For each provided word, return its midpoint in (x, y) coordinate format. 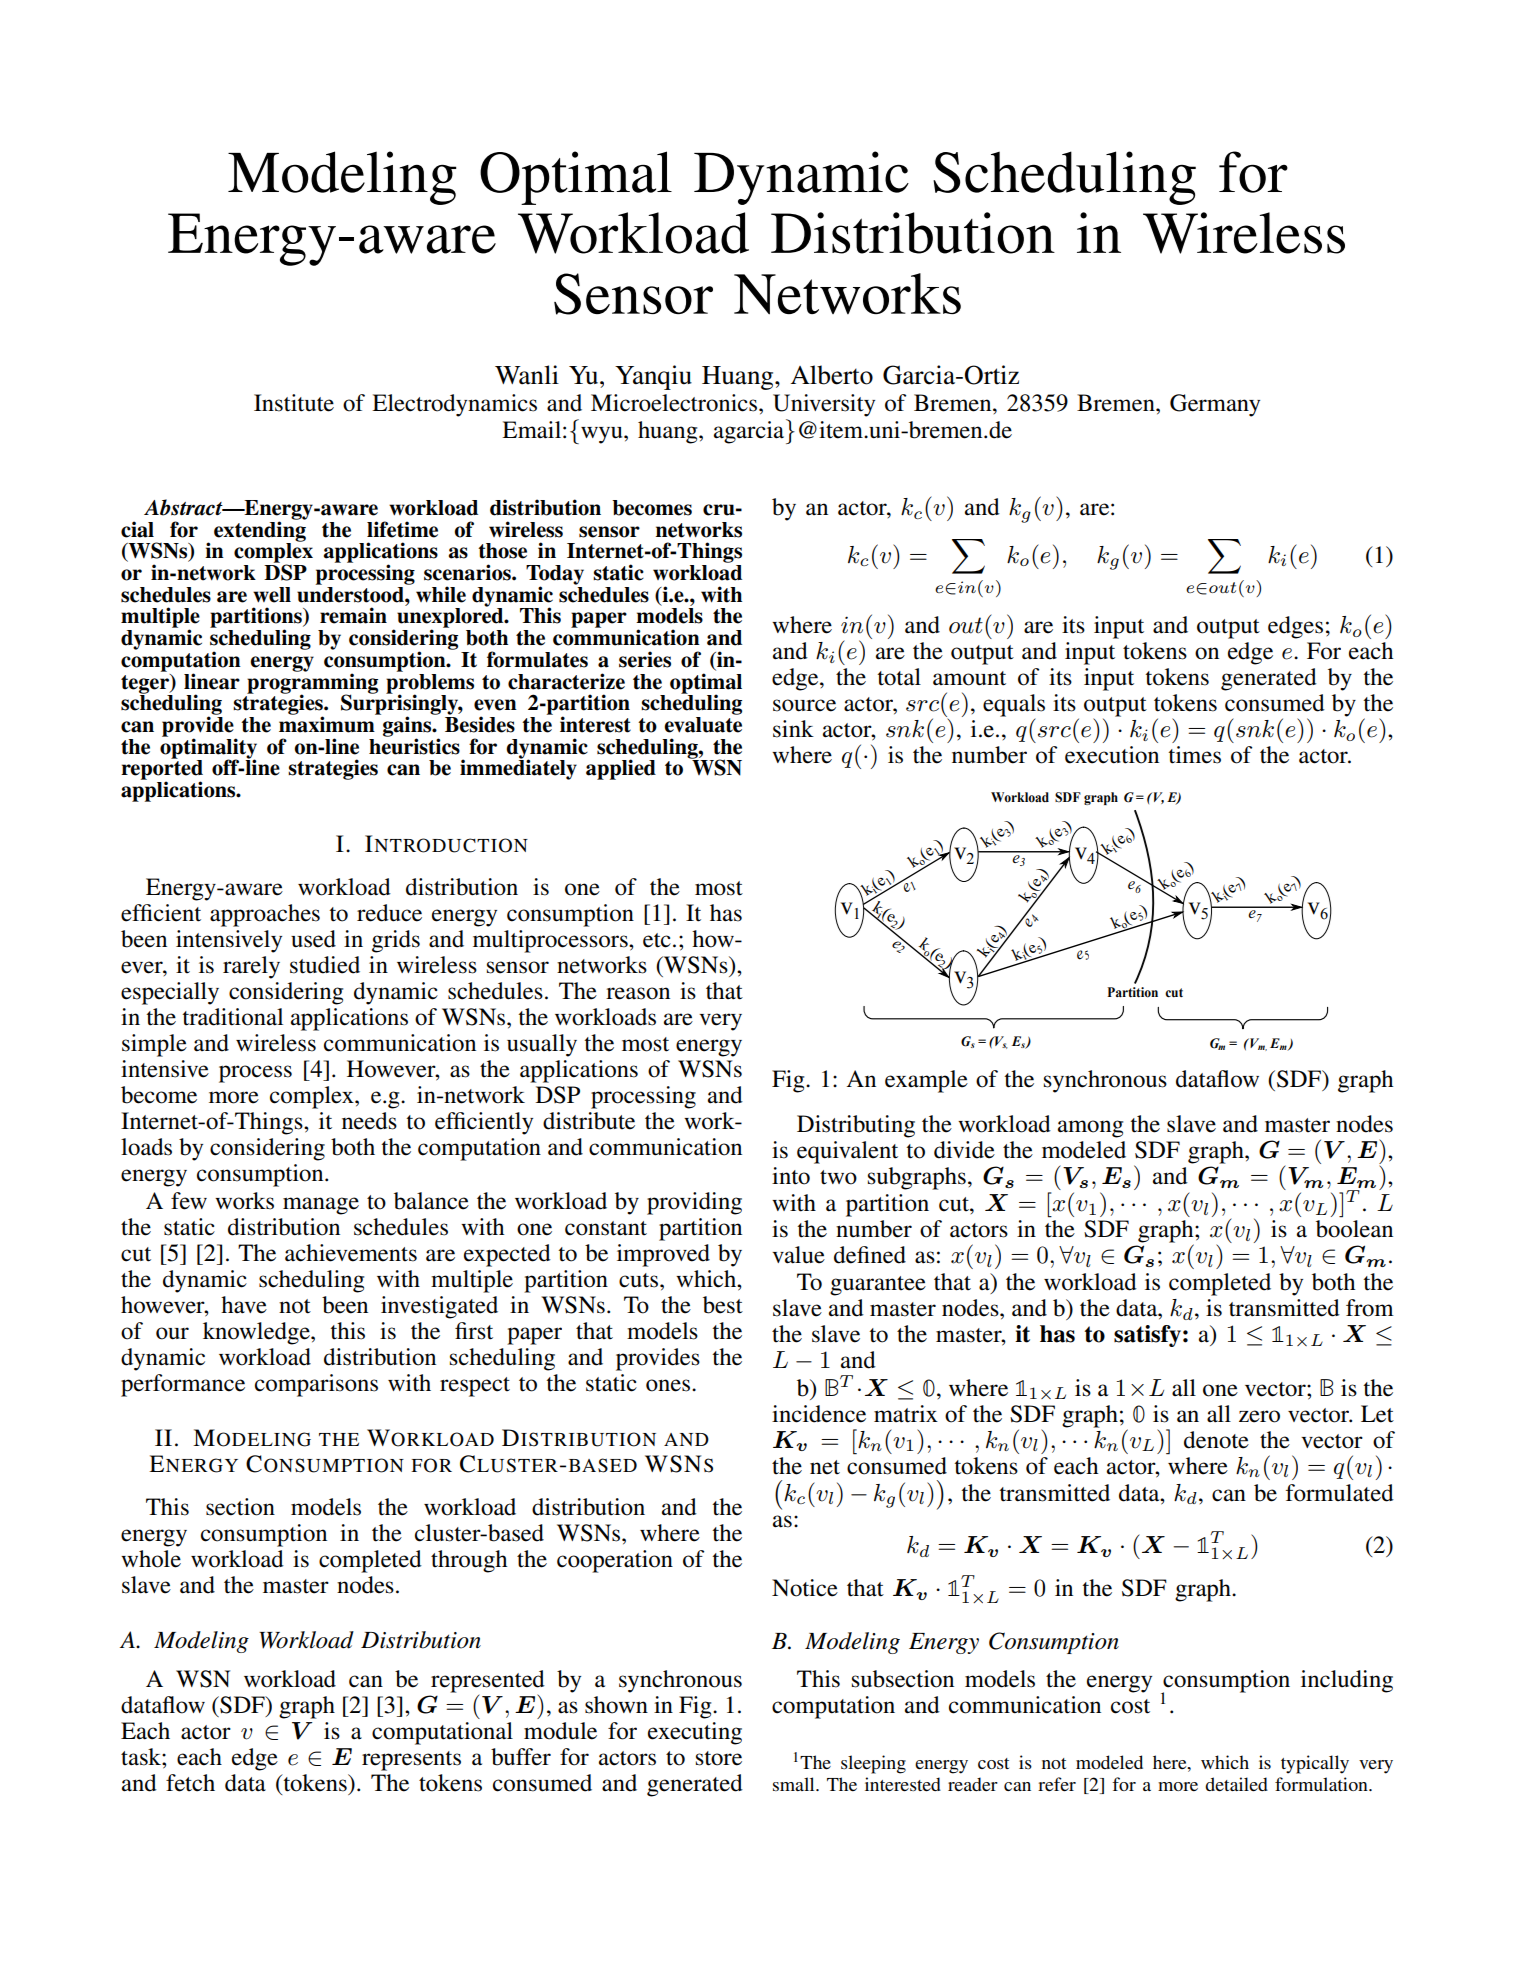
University (824, 405)
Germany (1215, 405)
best (723, 1305)
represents (411, 1761)
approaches (265, 915)
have (244, 1305)
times (1194, 755)
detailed (1236, 1784)
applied (621, 769)
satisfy (1147, 1336)
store (719, 1758)
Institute (294, 403)
